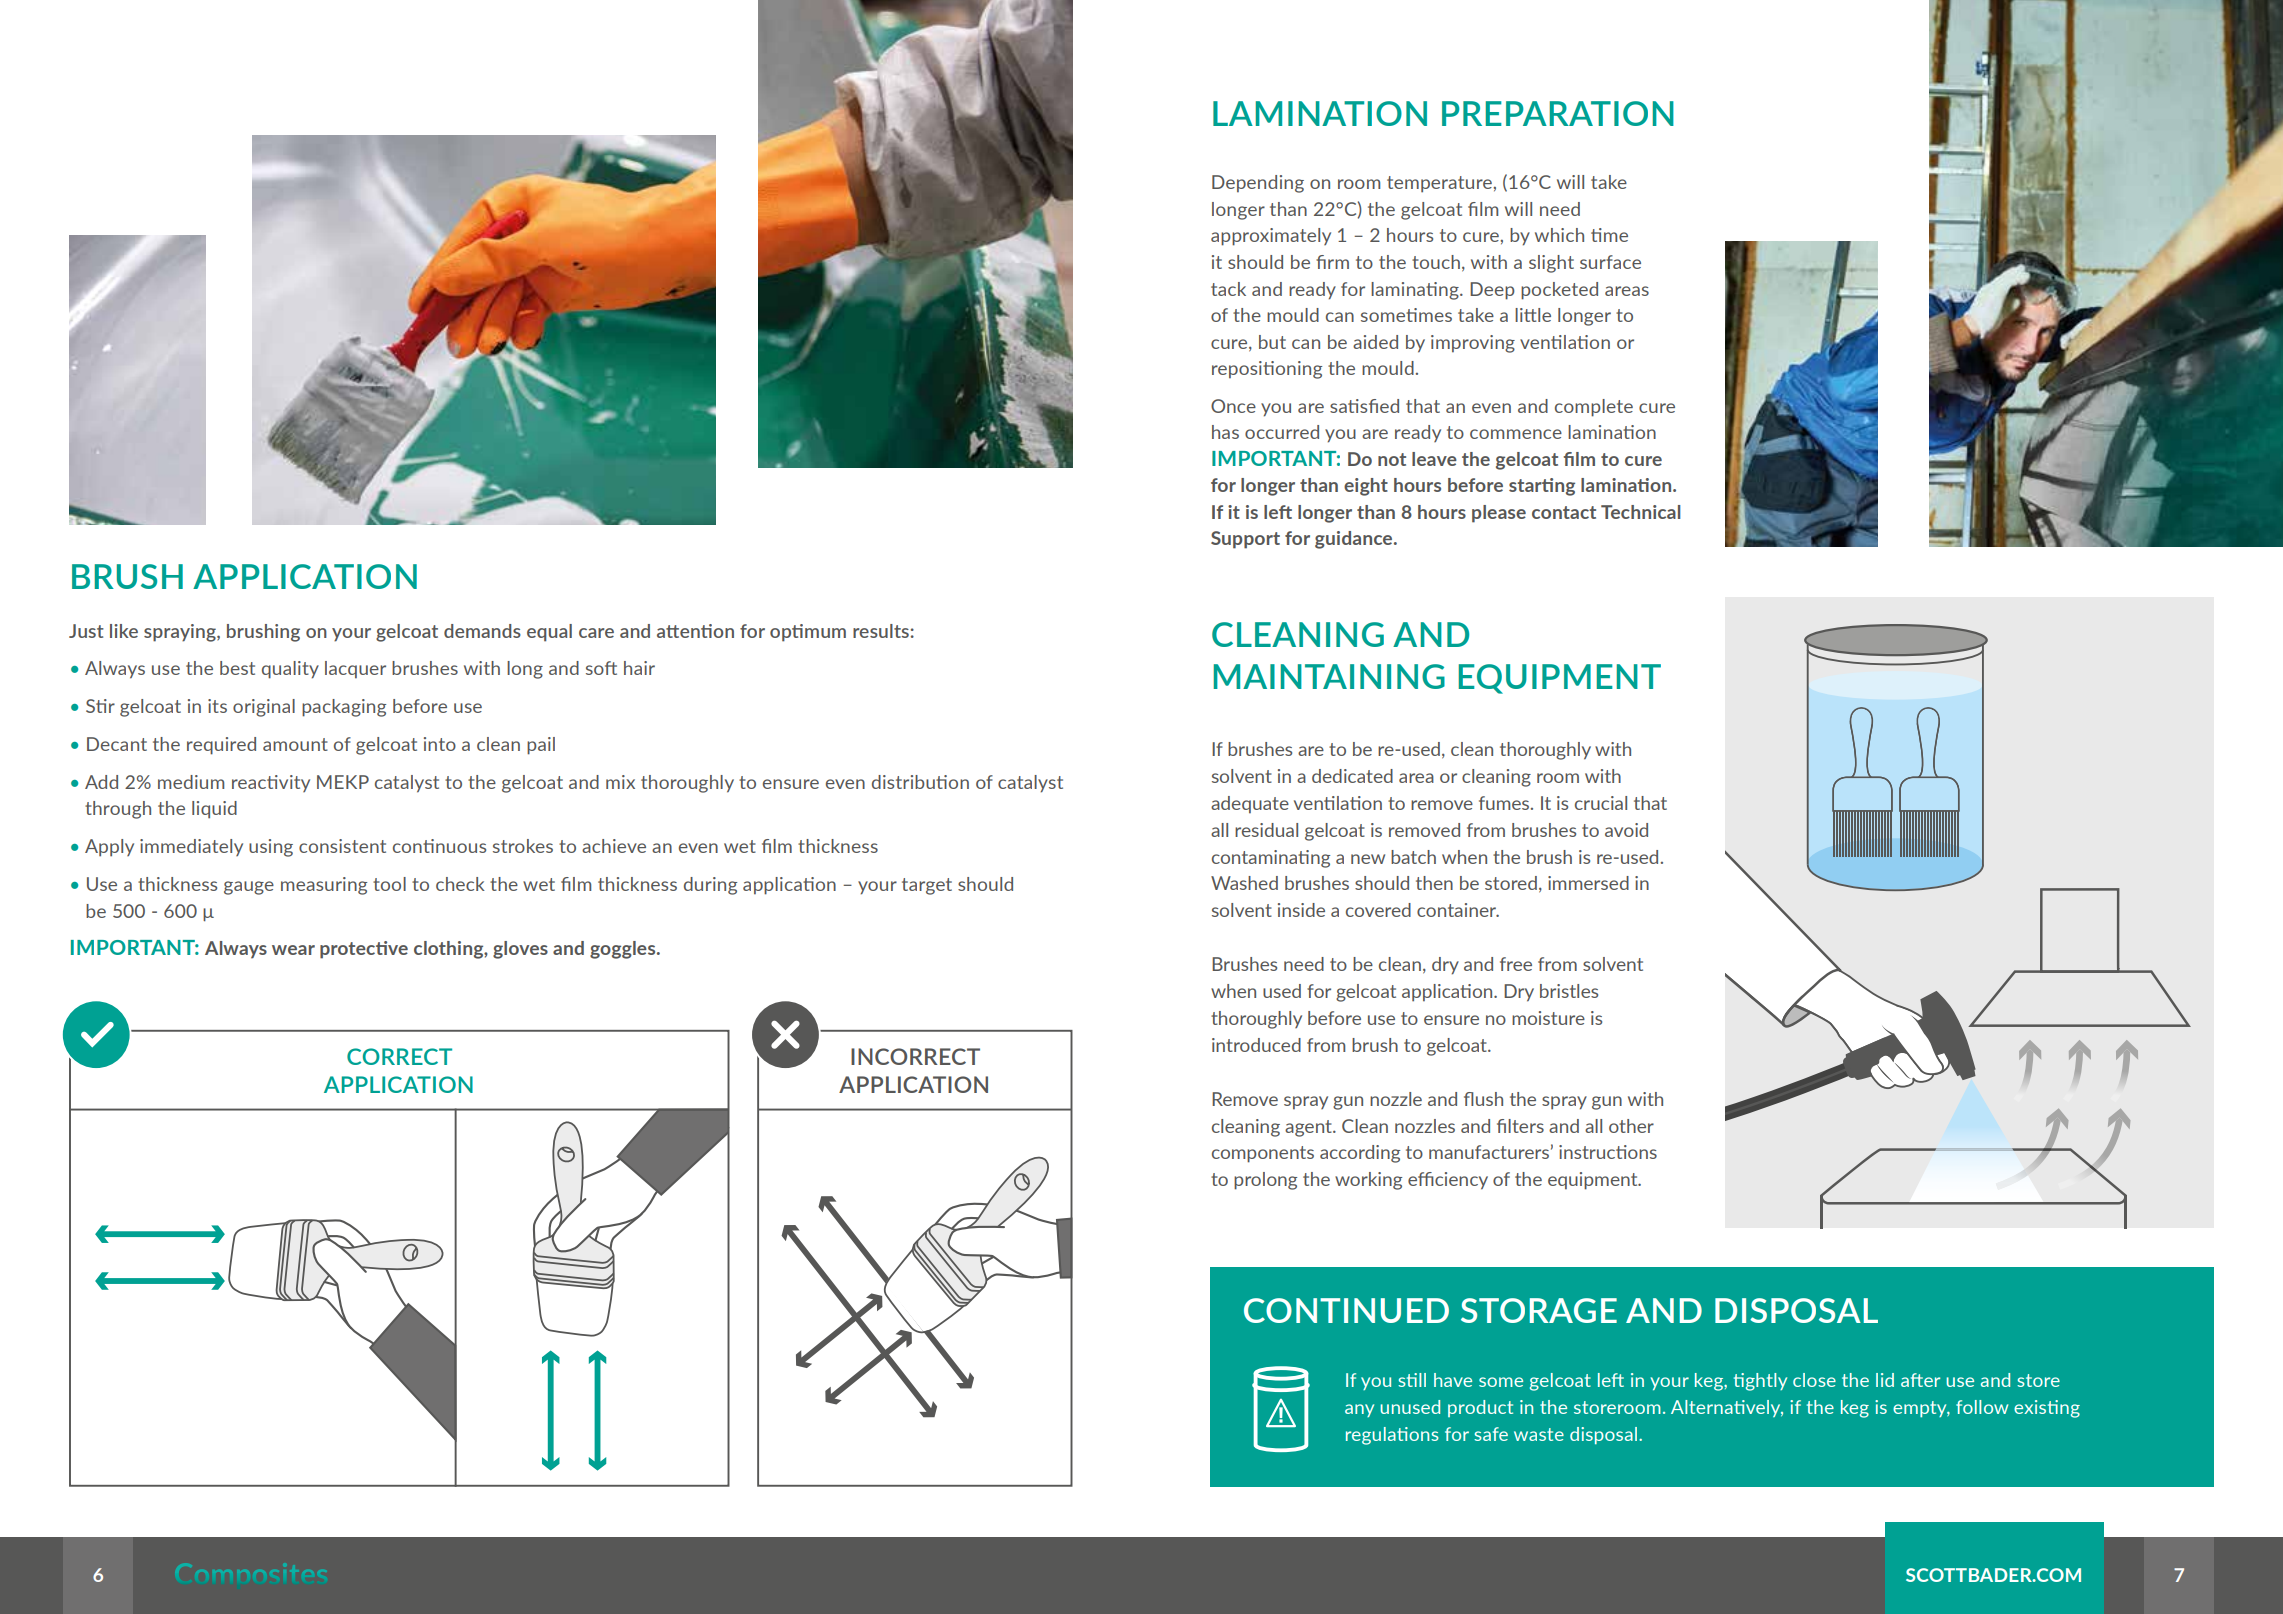 The image size is (2283, 1614). What do you see at coordinates (293, 950) in the document?
I see `wear` at bounding box center [293, 950].
